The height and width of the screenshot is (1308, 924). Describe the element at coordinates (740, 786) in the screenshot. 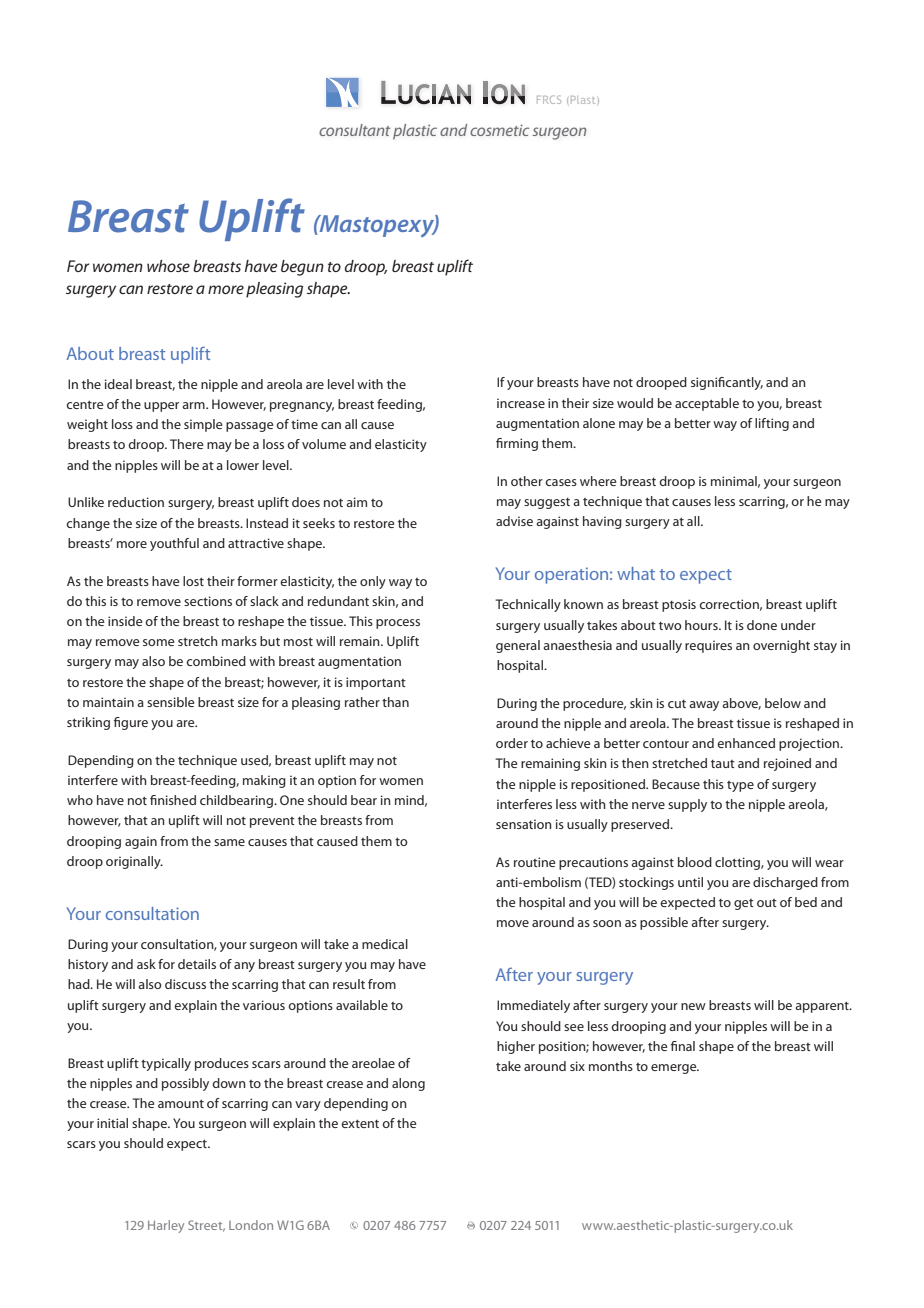

I see `type` at that location.
